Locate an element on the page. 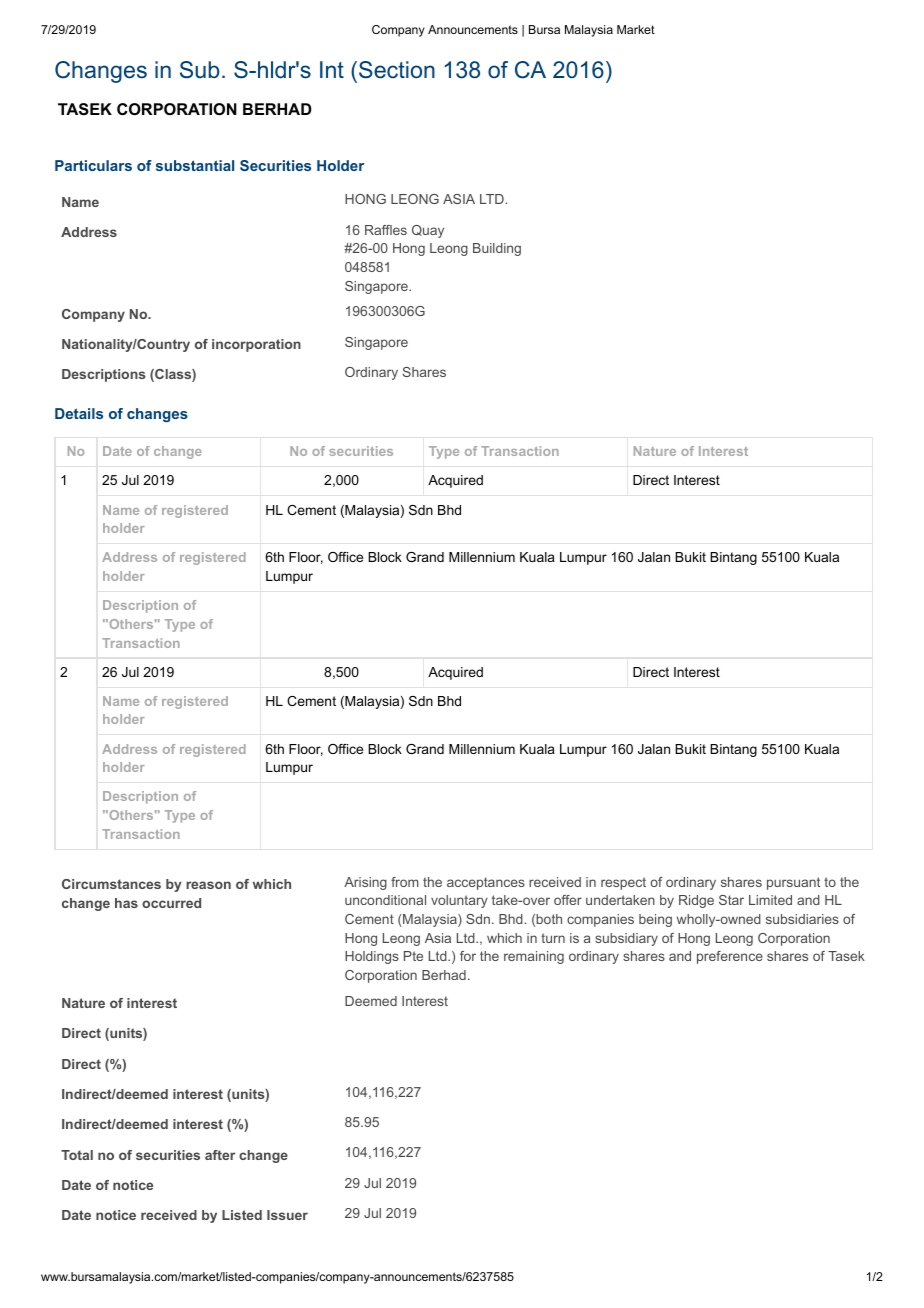 The image size is (924, 1308). substantial is located at coordinates (195, 165).
